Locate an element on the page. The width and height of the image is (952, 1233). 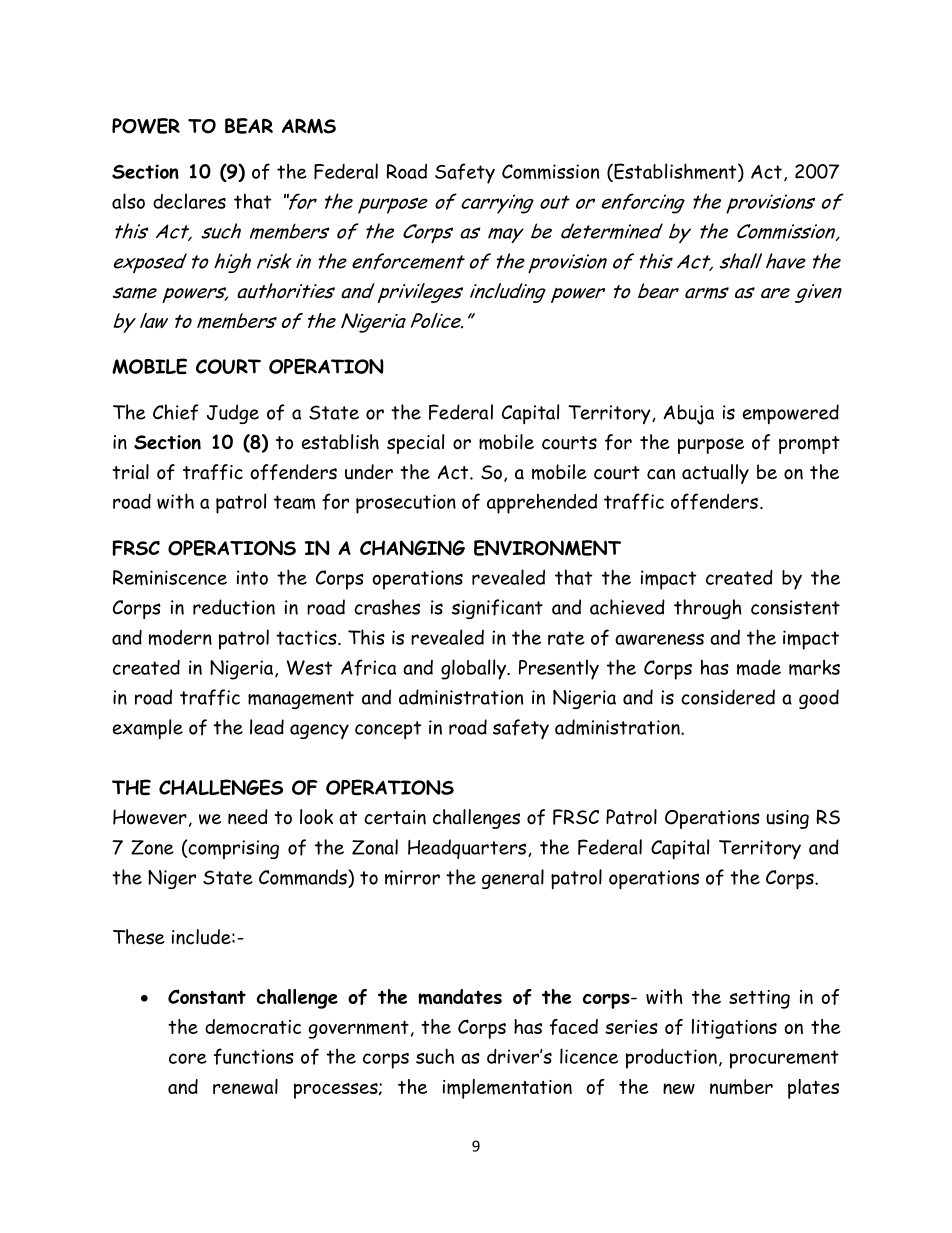
implementation is located at coordinates (507, 1089).
